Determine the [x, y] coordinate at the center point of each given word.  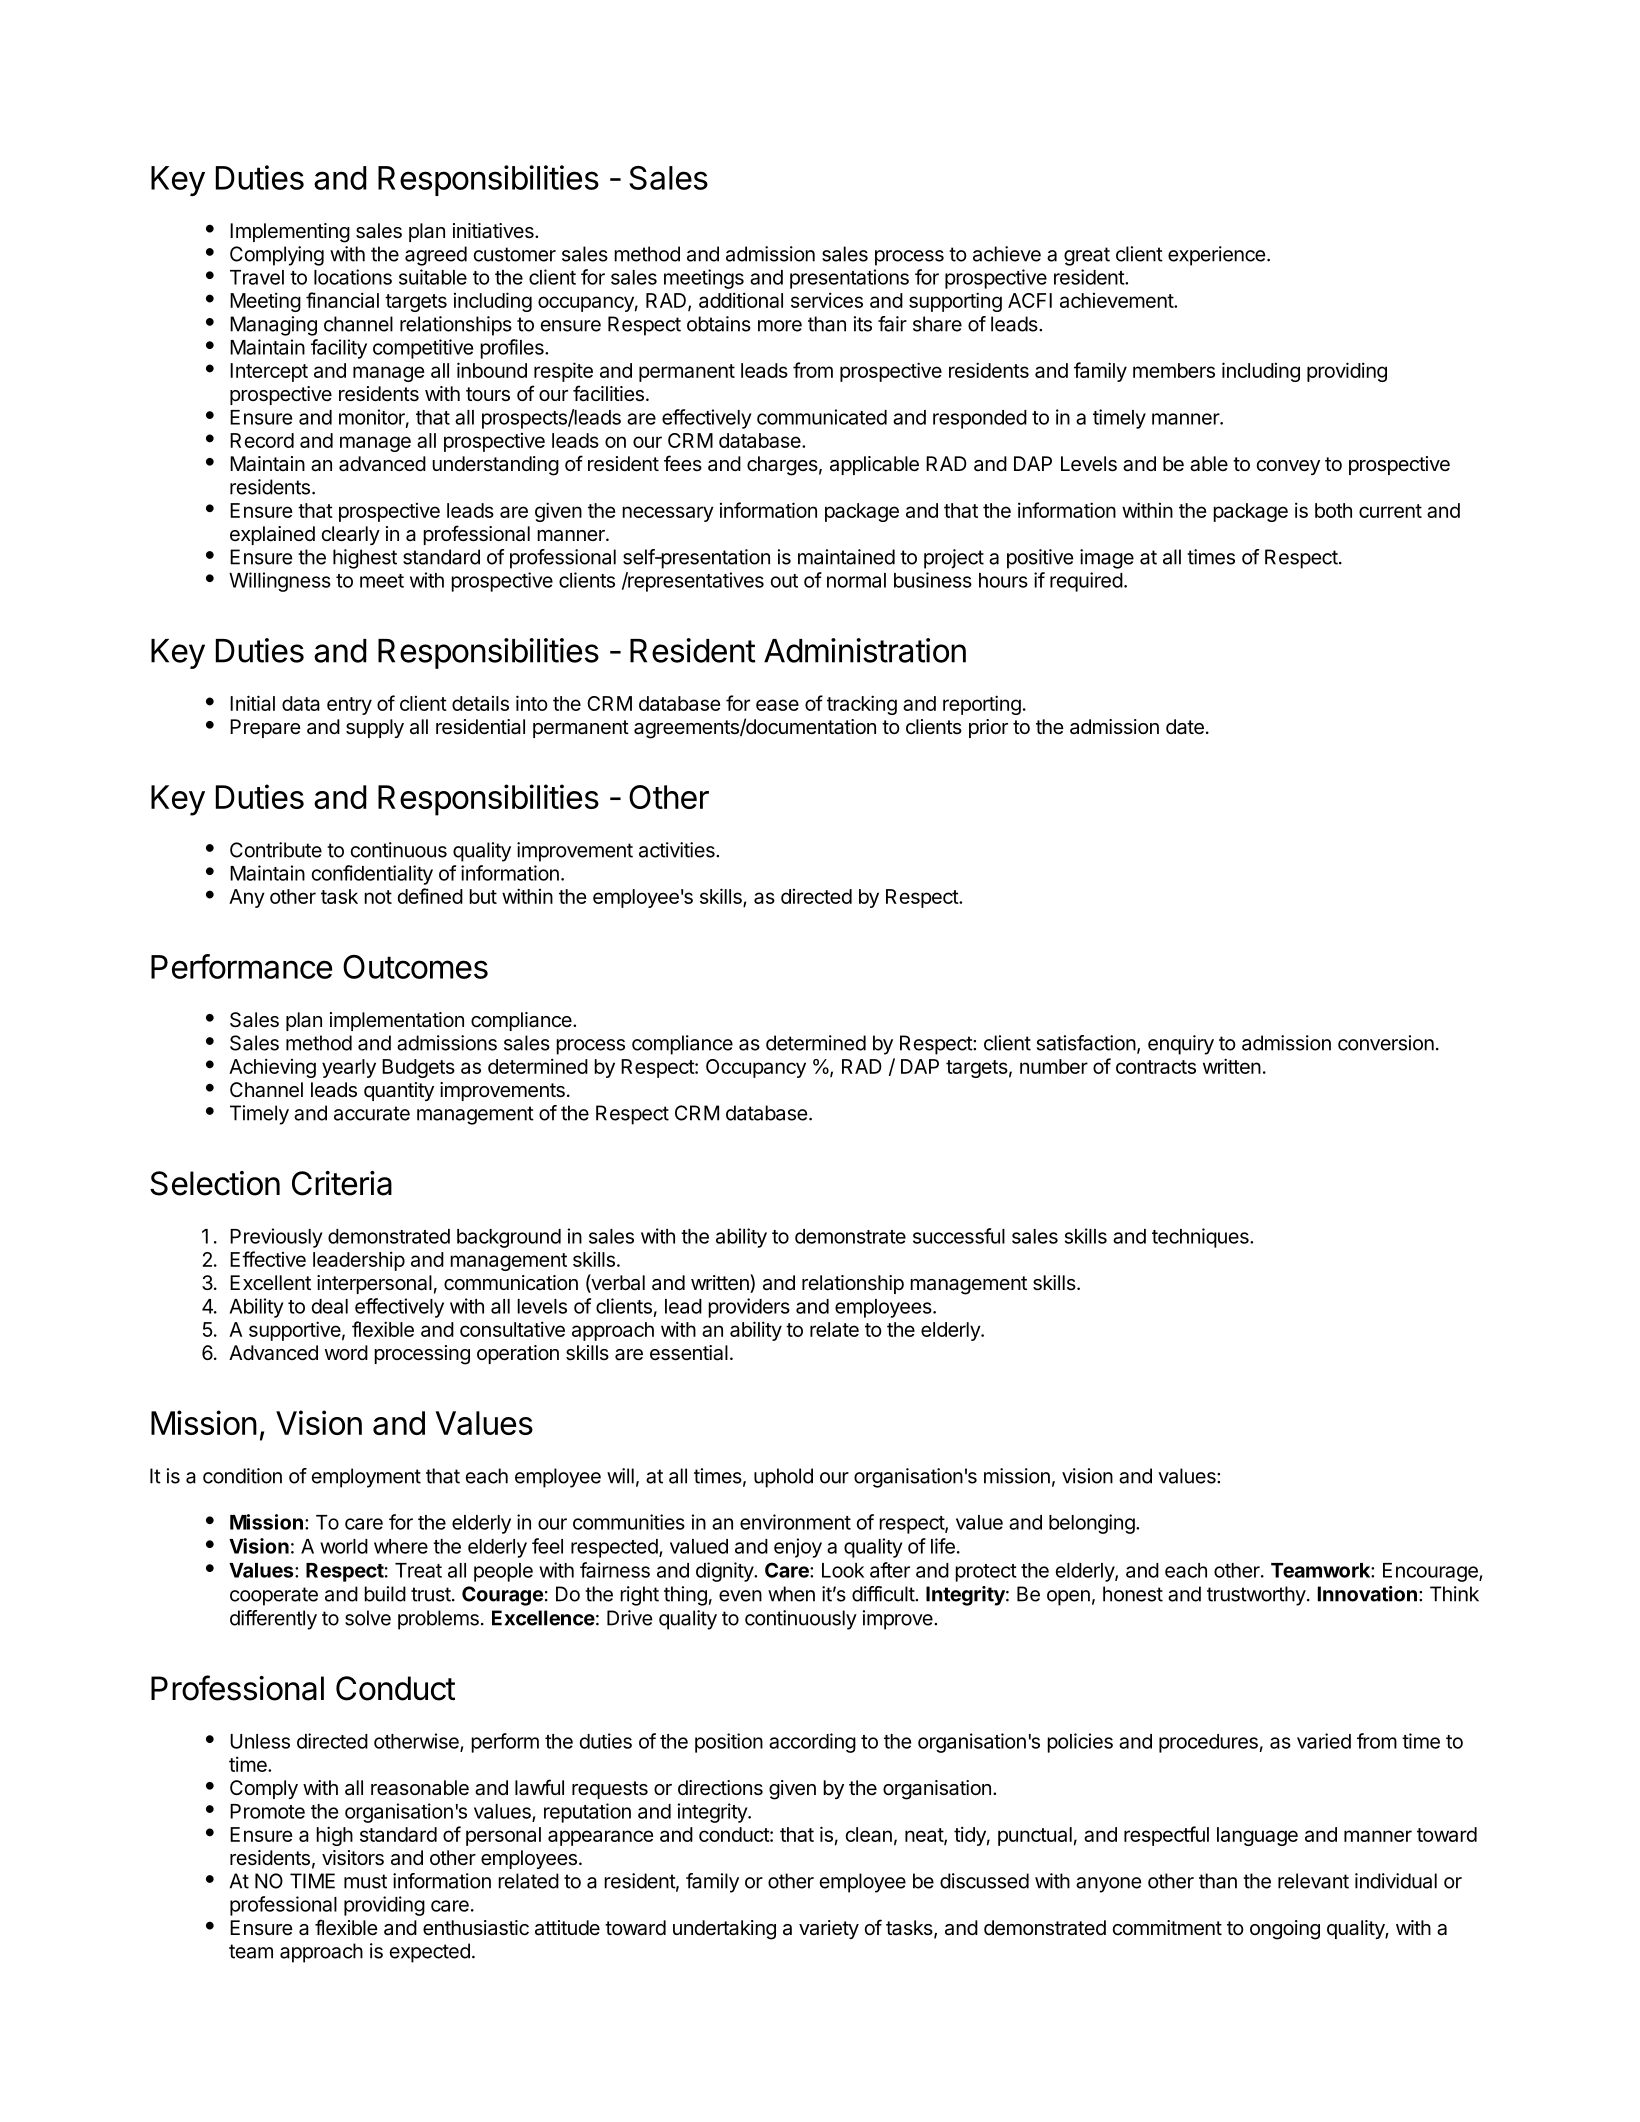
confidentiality [372, 875]
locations [353, 277]
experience [1217, 256]
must [365, 1881]
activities [678, 850]
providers [749, 1308]
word [346, 1352]
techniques [1201, 1238]
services [827, 300]
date [1185, 727]
